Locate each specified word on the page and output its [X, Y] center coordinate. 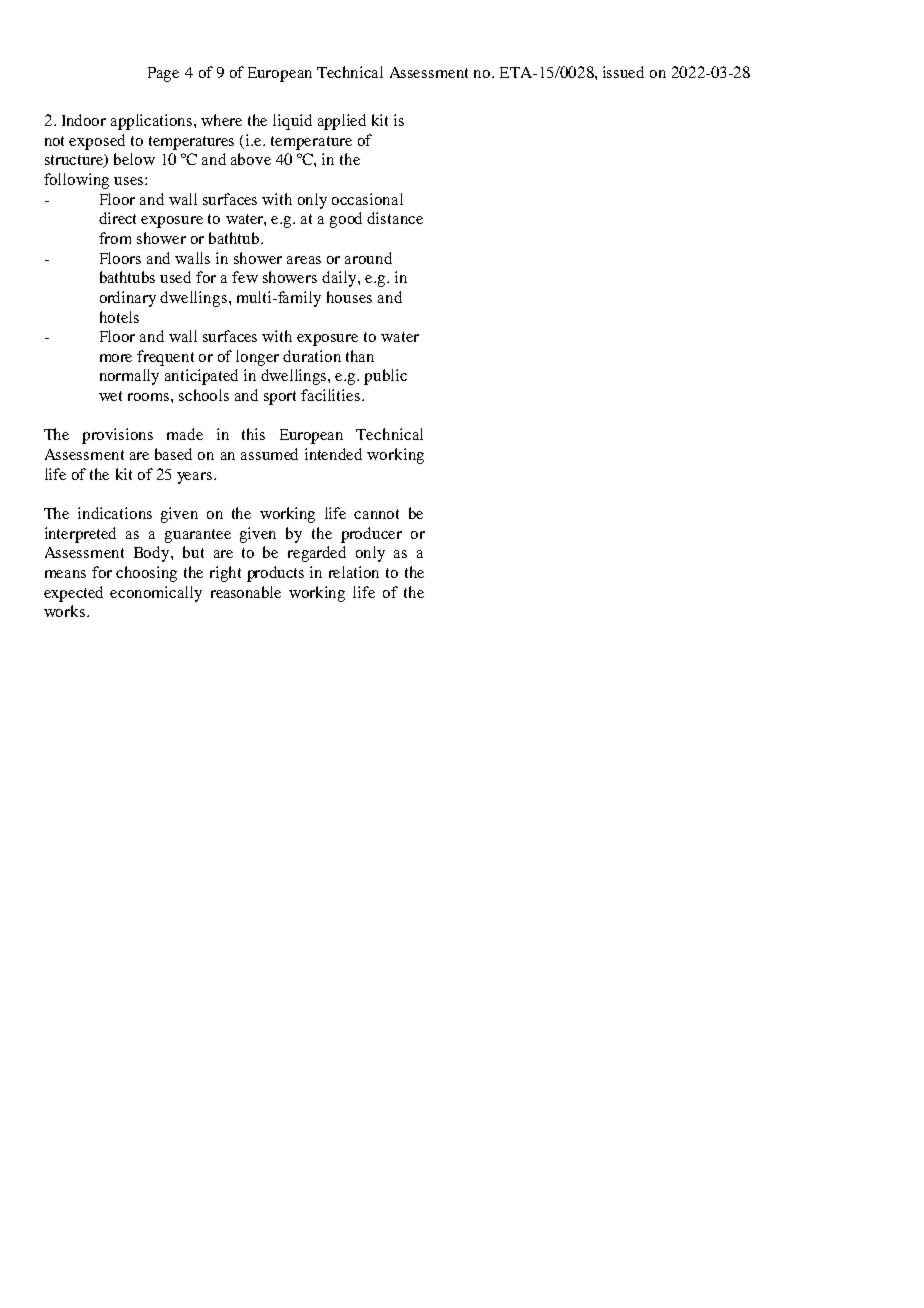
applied [342, 122]
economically [156, 594]
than [360, 356]
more [116, 358]
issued [623, 72]
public [385, 377]
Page [163, 74]
